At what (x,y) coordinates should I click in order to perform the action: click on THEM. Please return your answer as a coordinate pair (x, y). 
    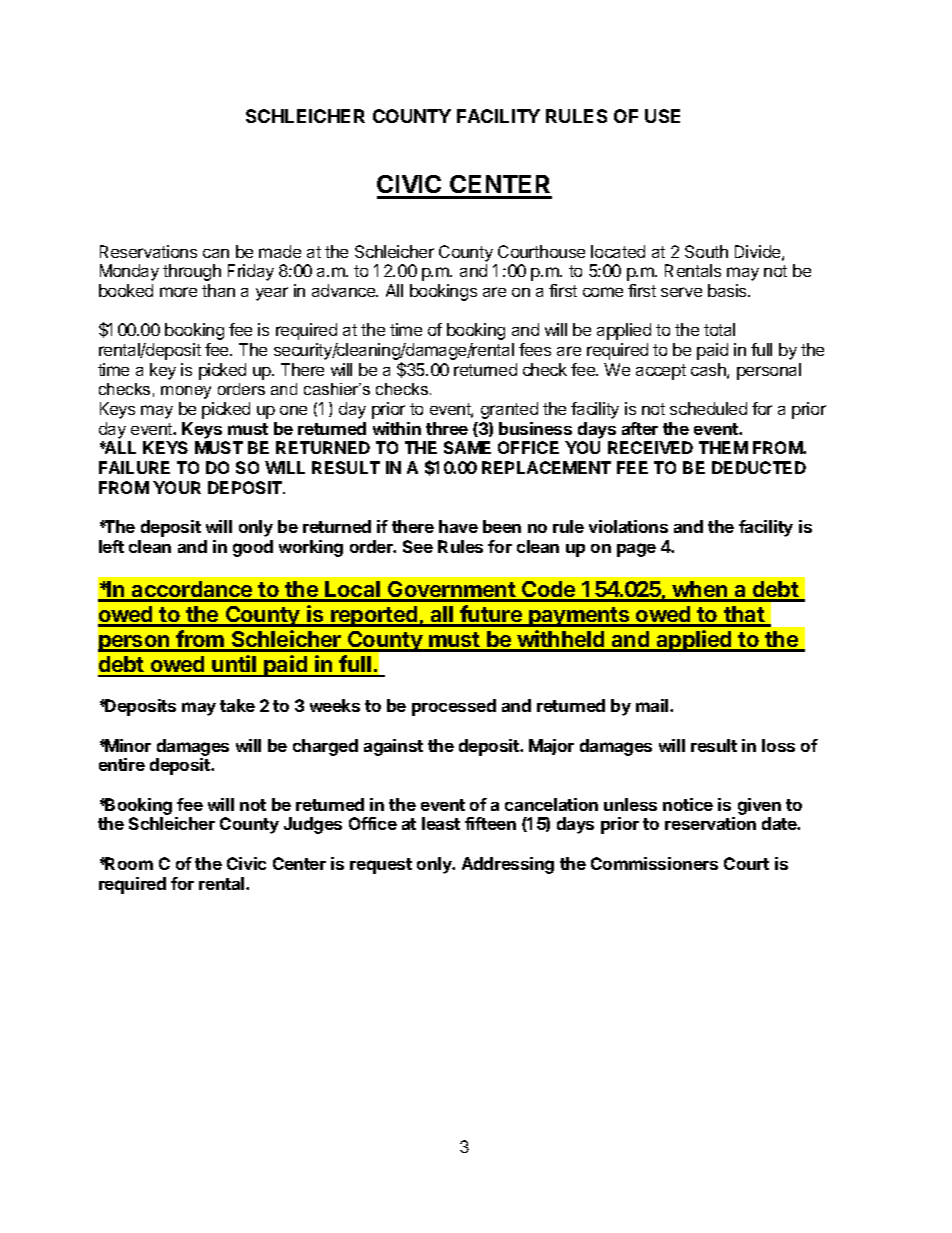
    Looking at the image, I should click on (723, 447).
